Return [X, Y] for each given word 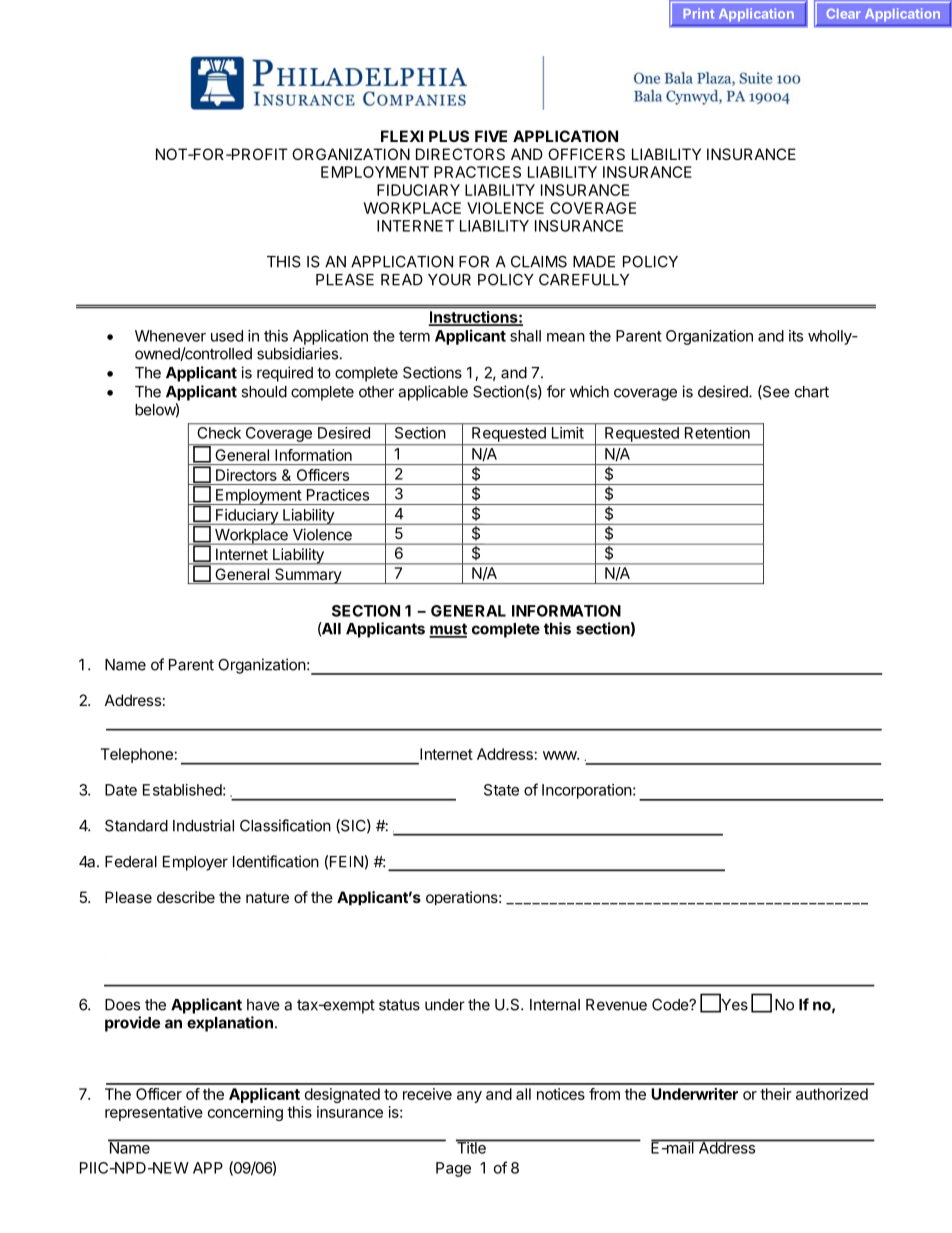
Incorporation [587, 791]
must [448, 630]
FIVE [491, 136]
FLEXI [402, 136]
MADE [594, 262]
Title [472, 1147]
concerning [245, 1113]
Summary [308, 576]
